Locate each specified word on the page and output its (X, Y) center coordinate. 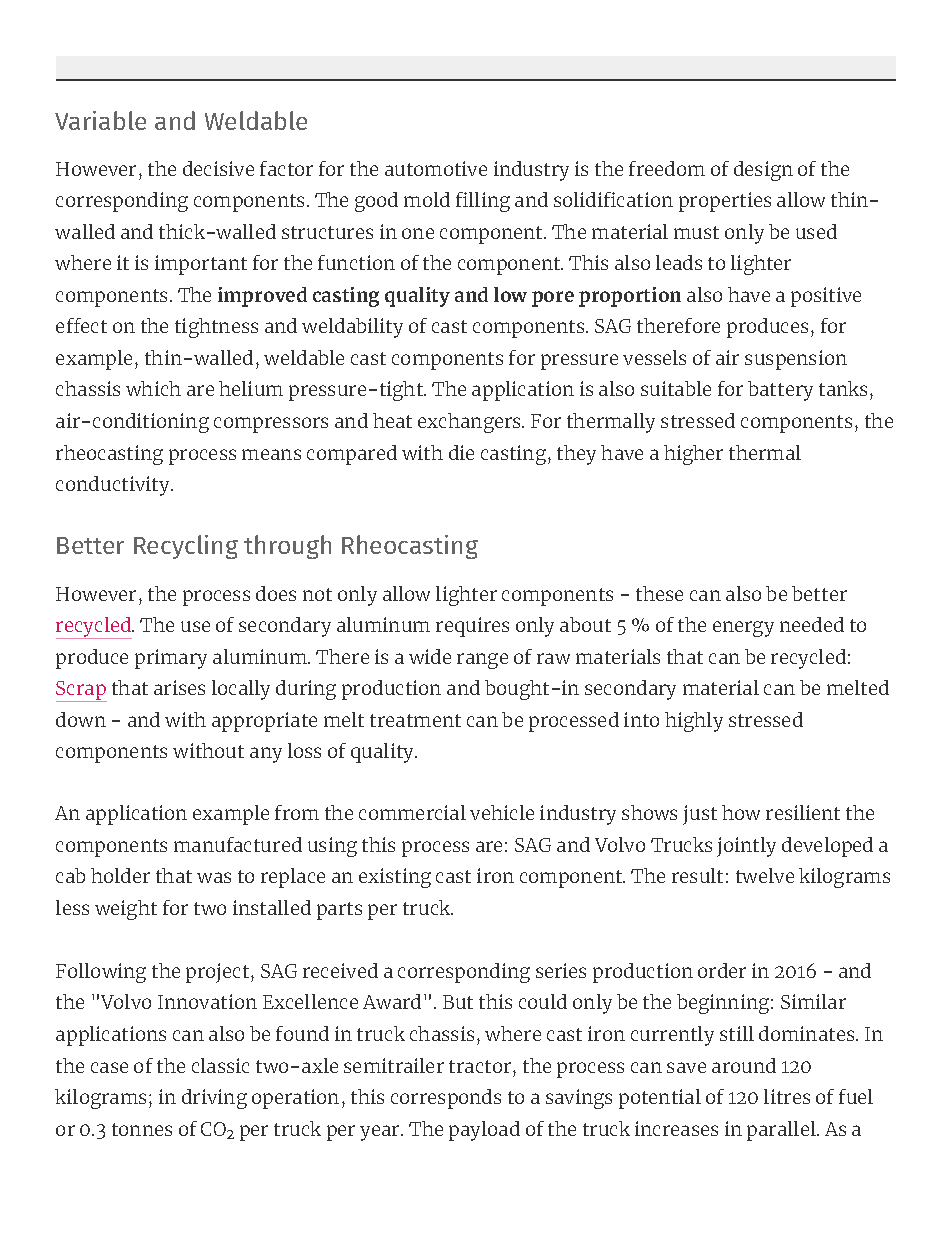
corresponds (446, 1099)
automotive (436, 168)
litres (787, 1096)
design (763, 171)
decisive (218, 168)
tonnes (142, 1129)
